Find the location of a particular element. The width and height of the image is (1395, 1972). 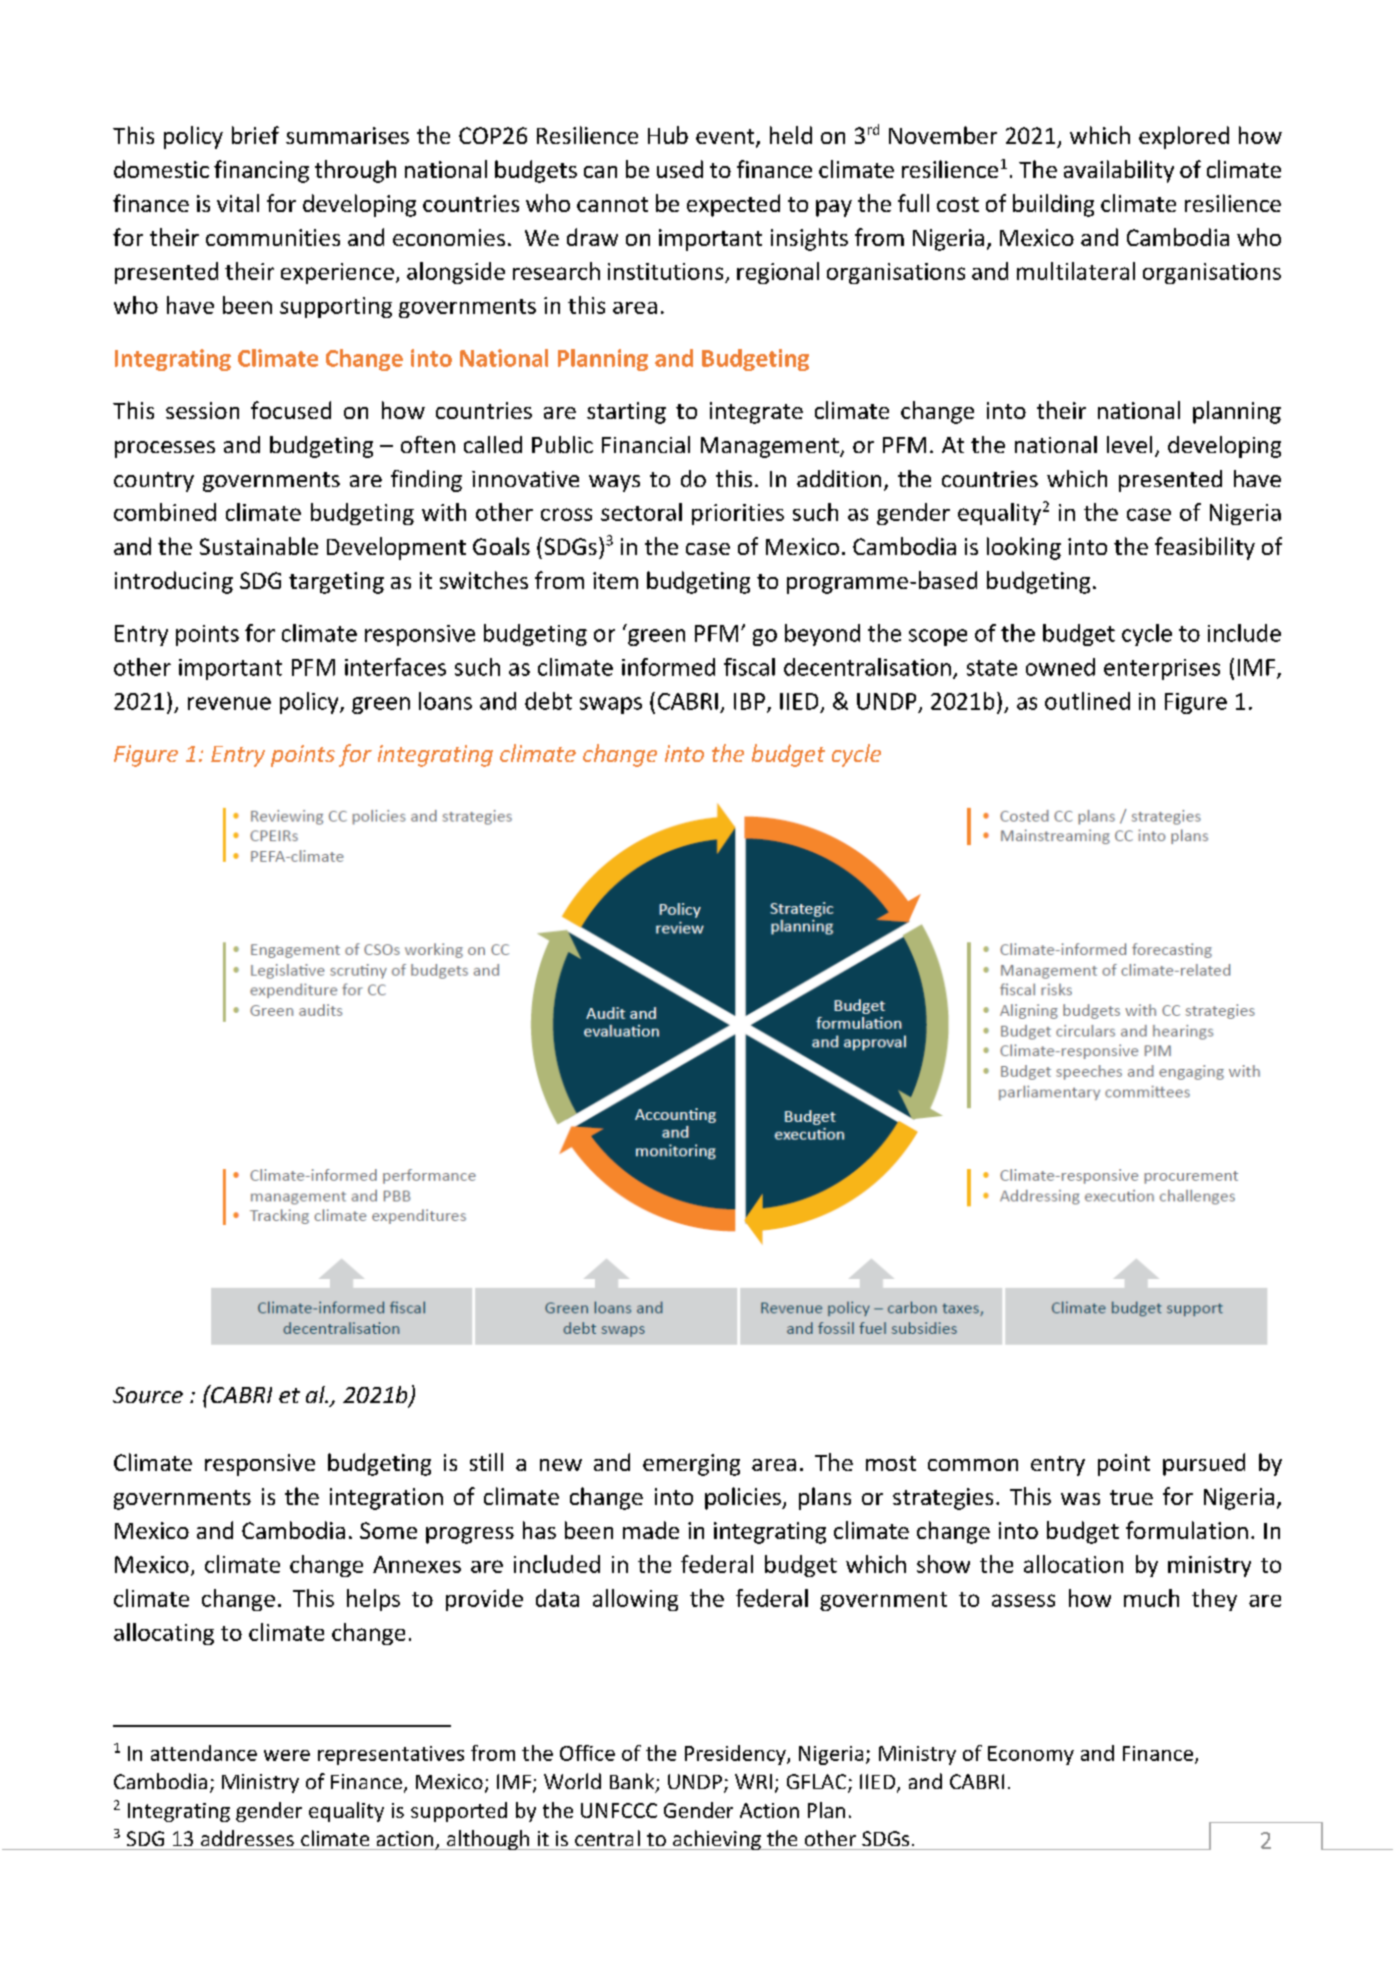

expected is located at coordinates (733, 205).
